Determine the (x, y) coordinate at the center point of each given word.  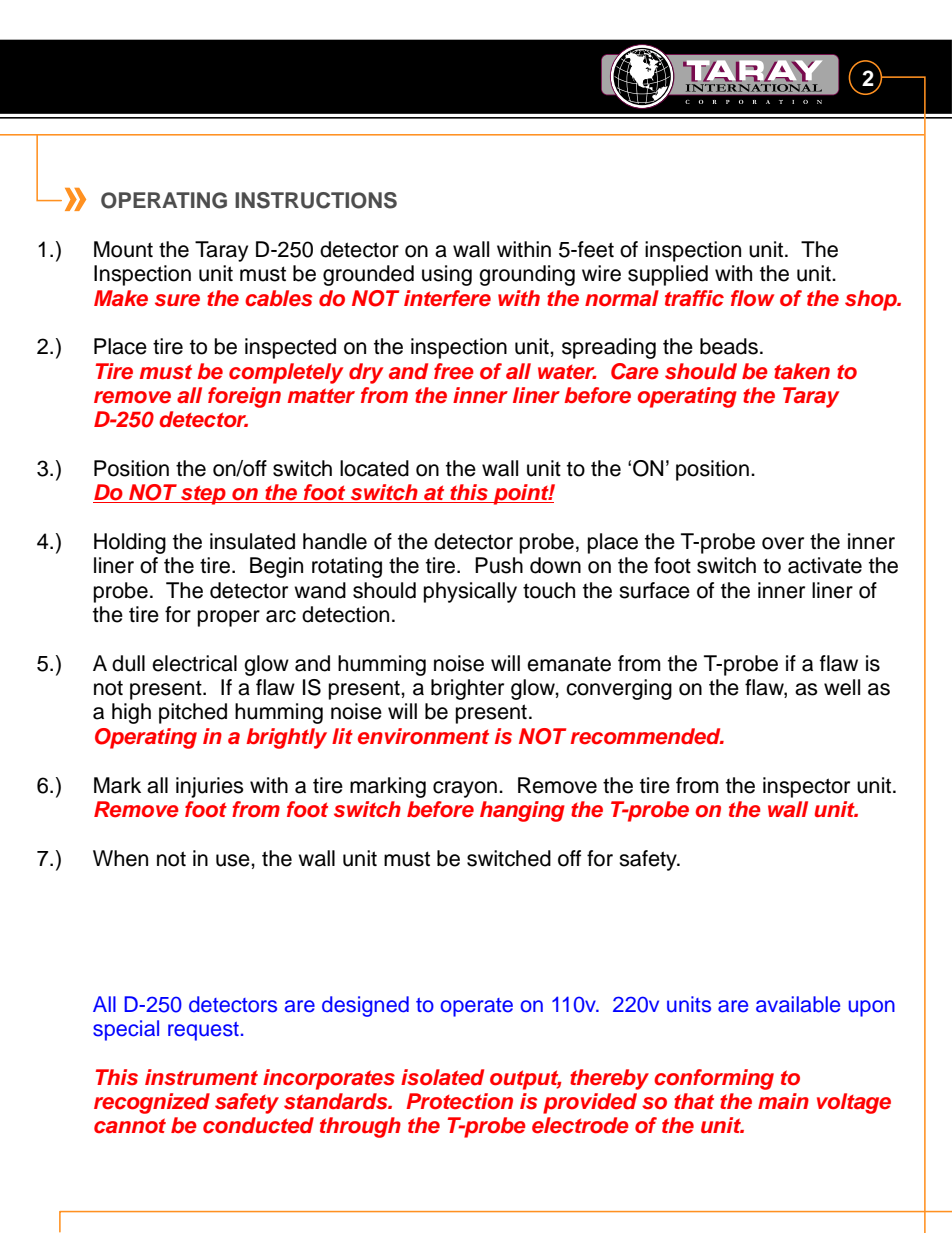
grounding (527, 275)
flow (752, 298)
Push (499, 565)
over (783, 543)
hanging (522, 811)
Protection (459, 1101)
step (203, 495)
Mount (123, 249)
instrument (201, 1077)
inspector (806, 787)
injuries (210, 787)
